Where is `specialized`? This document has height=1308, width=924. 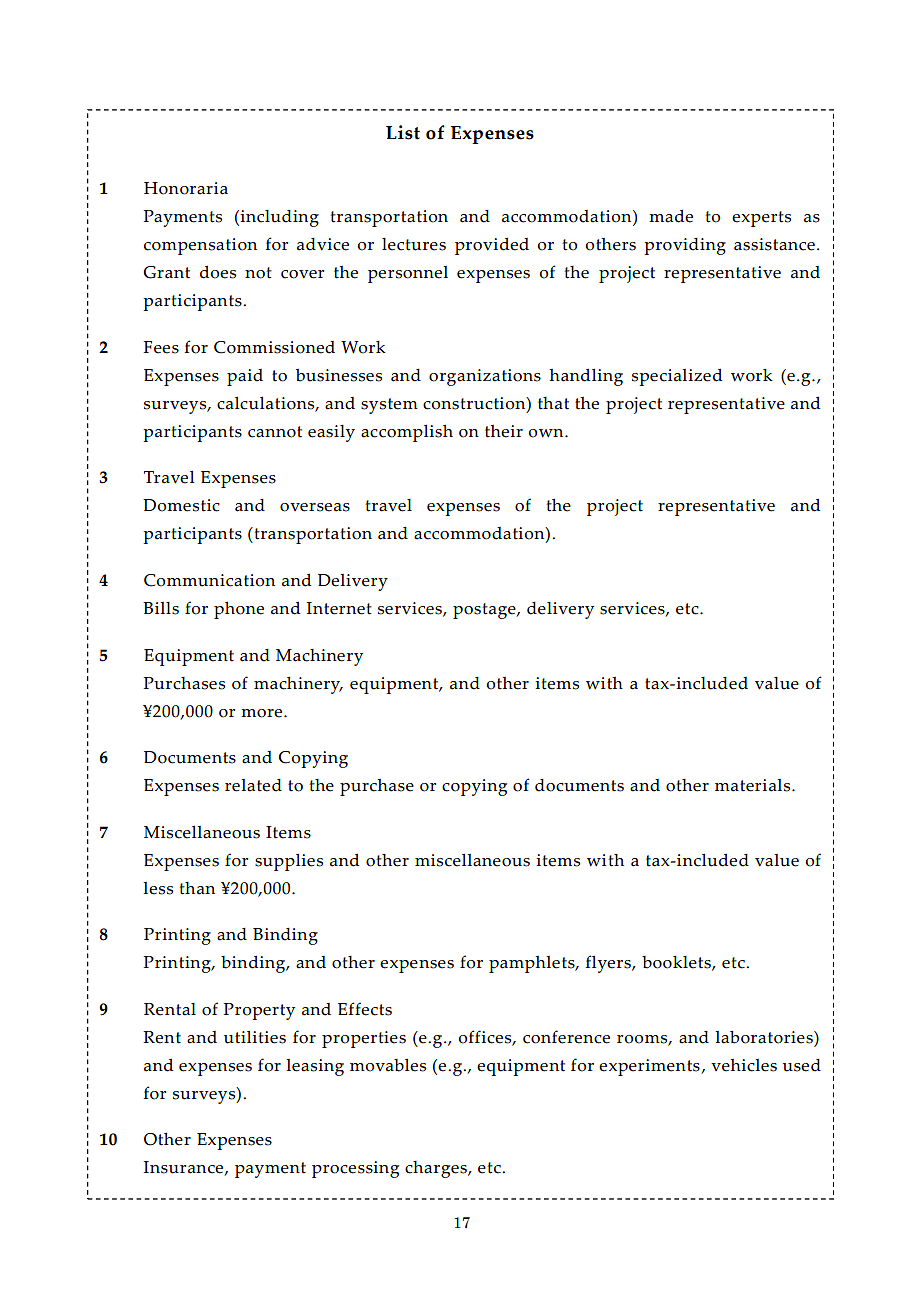 specialized is located at coordinates (677, 377).
